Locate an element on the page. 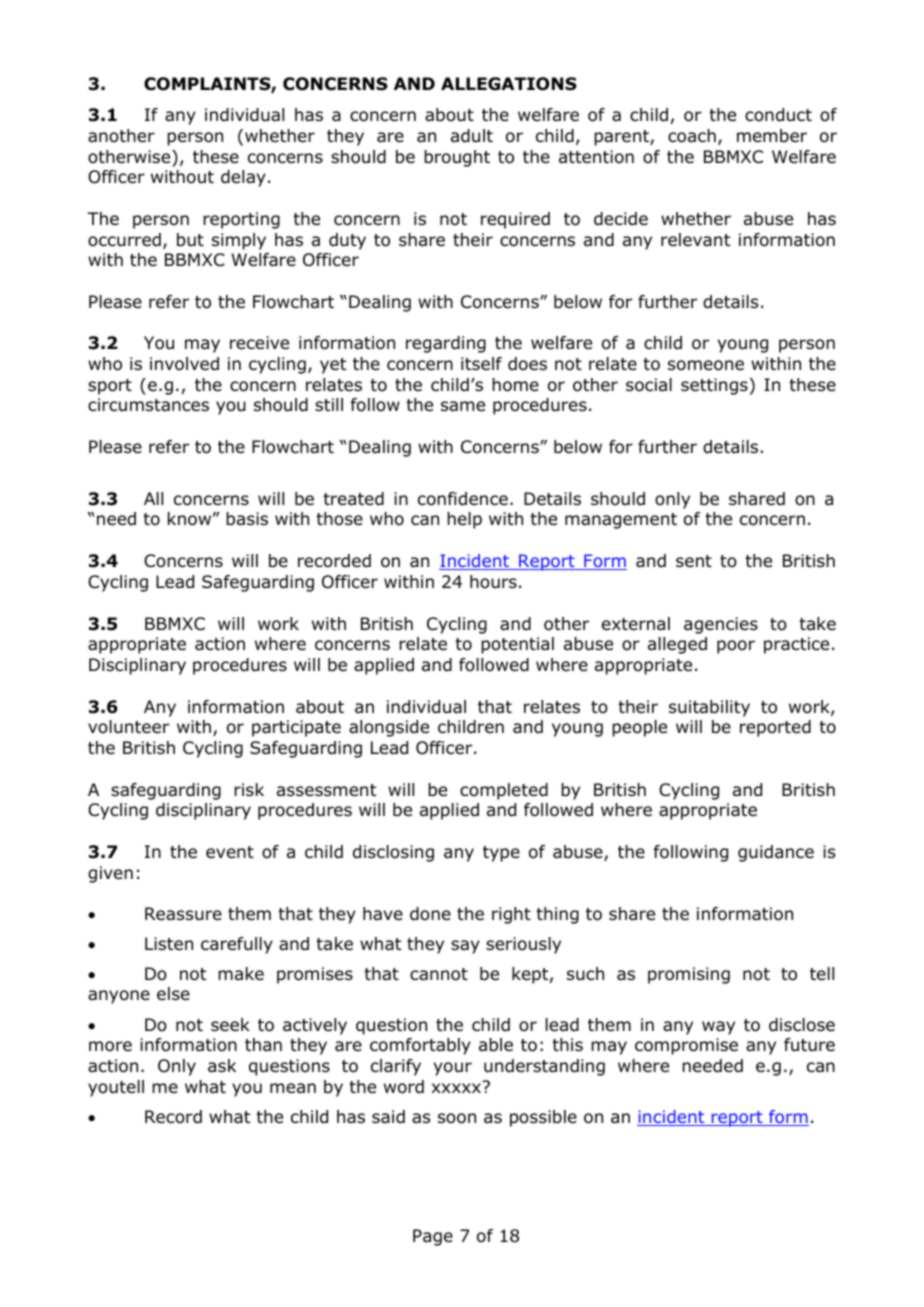 The image size is (924, 1307). coach is located at coordinates (692, 136).
